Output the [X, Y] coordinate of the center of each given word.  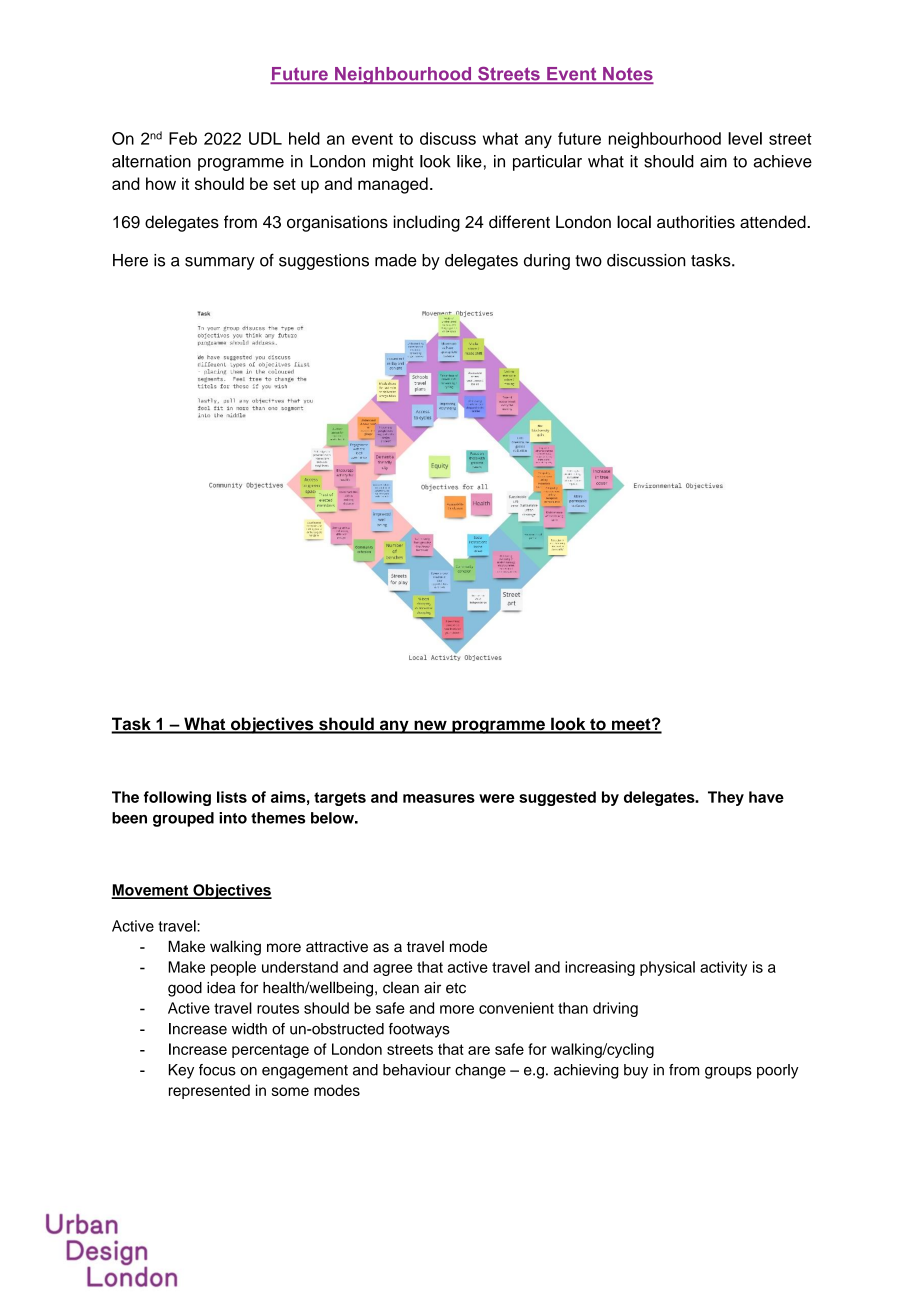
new [430, 726]
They [726, 798]
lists [232, 797]
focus [217, 1070]
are [479, 1050]
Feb [183, 138]
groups [728, 1073]
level [745, 138]
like [469, 161]
